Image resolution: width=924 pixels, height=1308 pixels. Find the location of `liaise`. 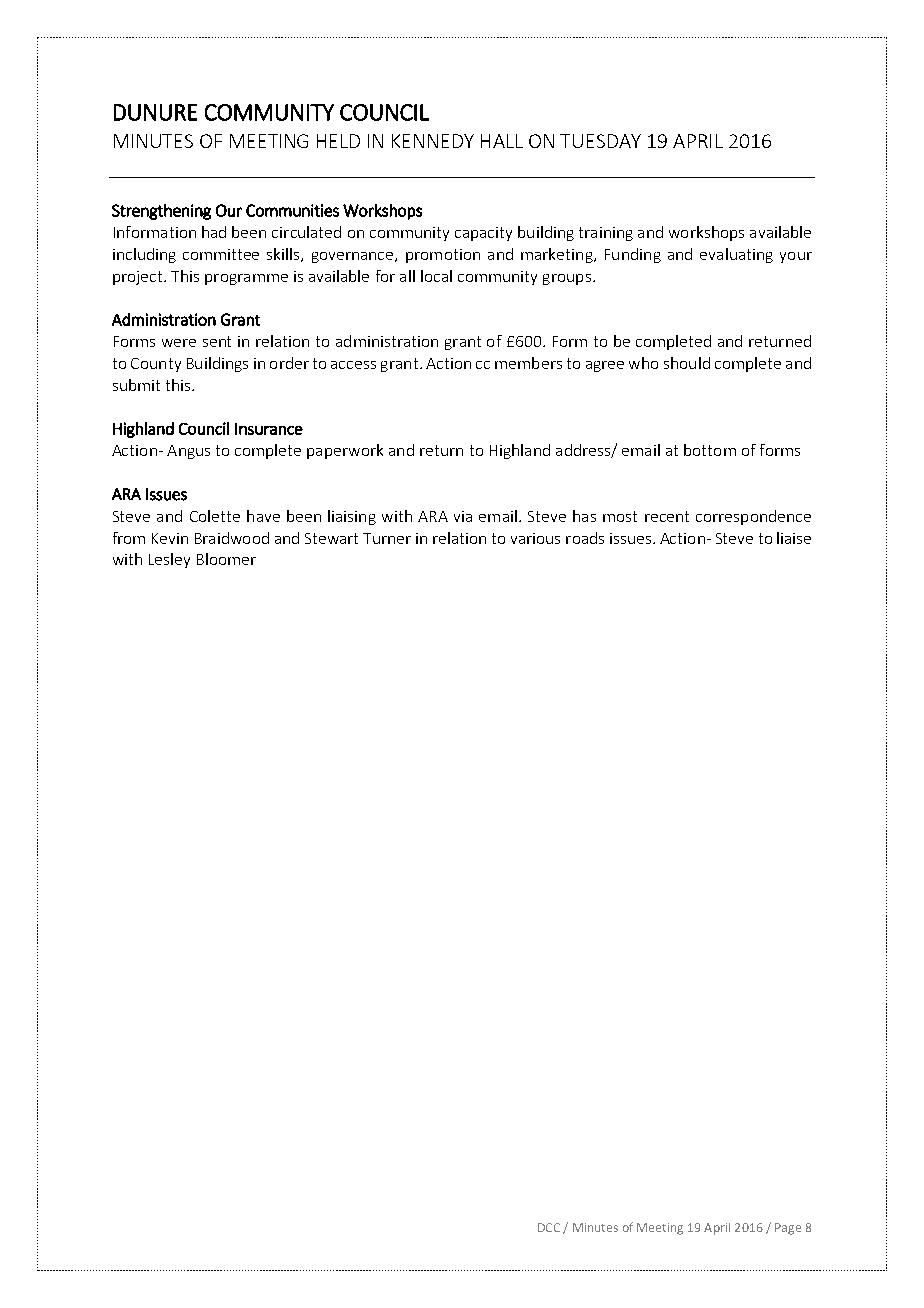

liaise is located at coordinates (794, 538).
